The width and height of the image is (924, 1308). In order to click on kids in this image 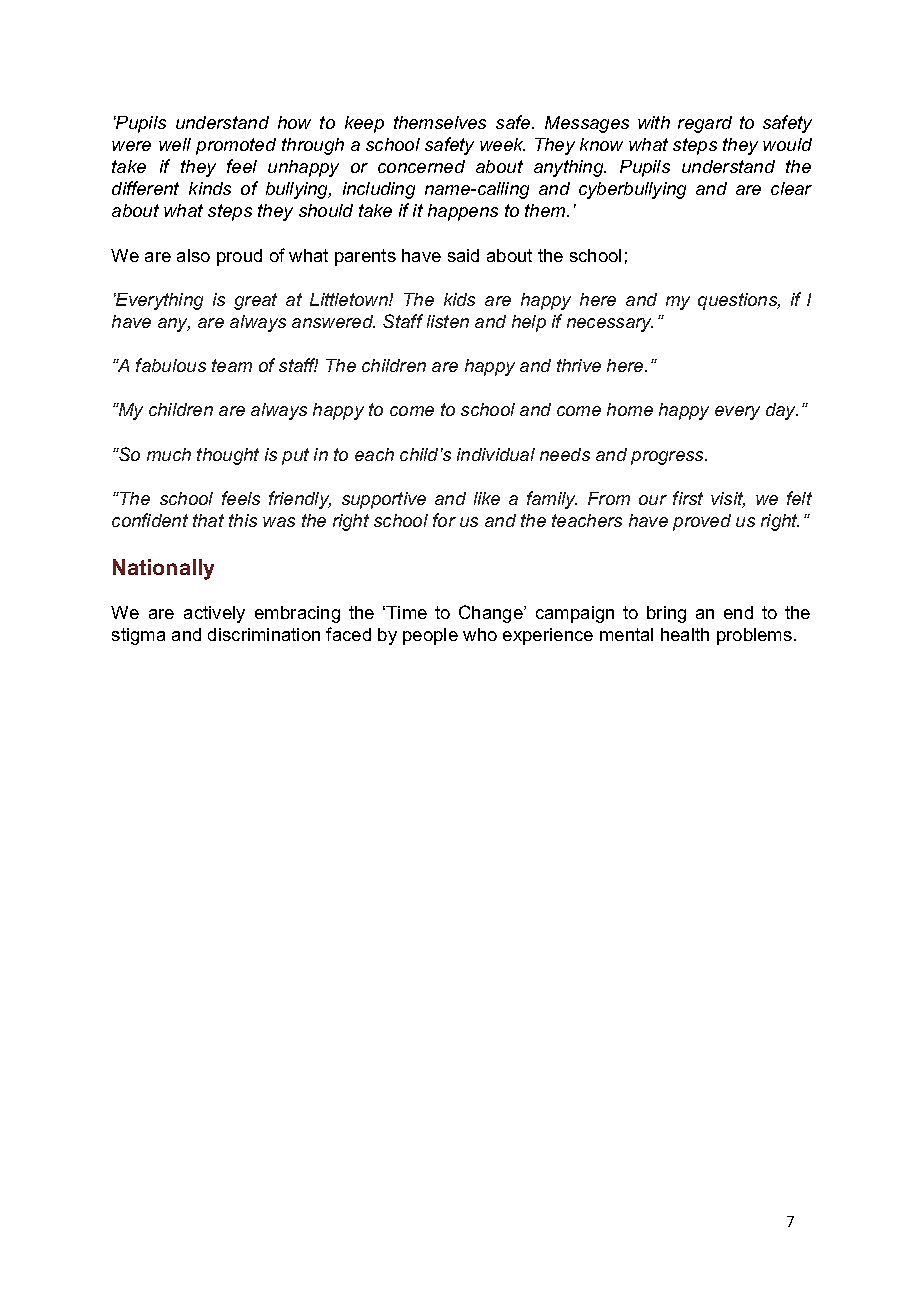, I will do `click(459, 299)`.
